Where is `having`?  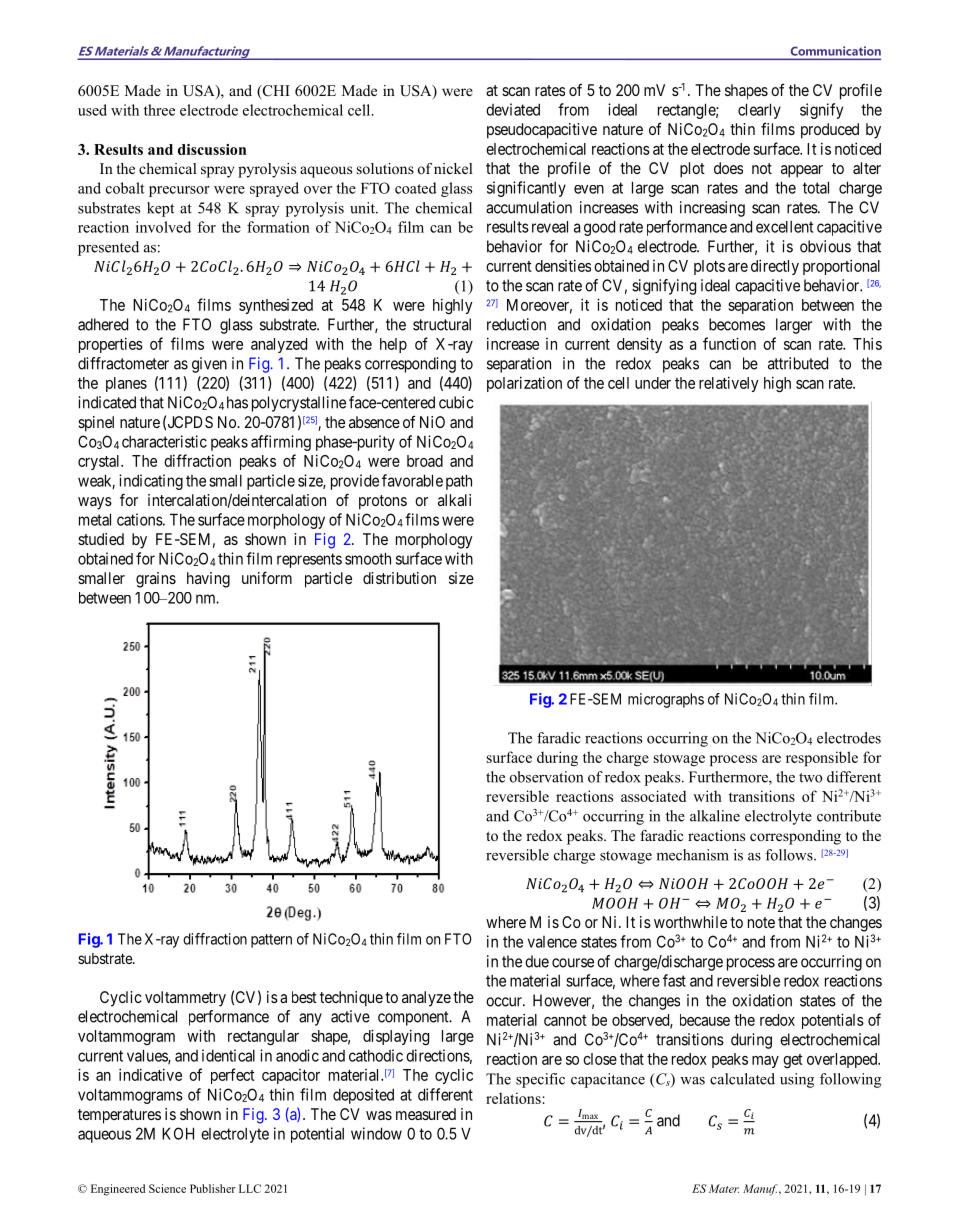 having is located at coordinates (208, 580).
